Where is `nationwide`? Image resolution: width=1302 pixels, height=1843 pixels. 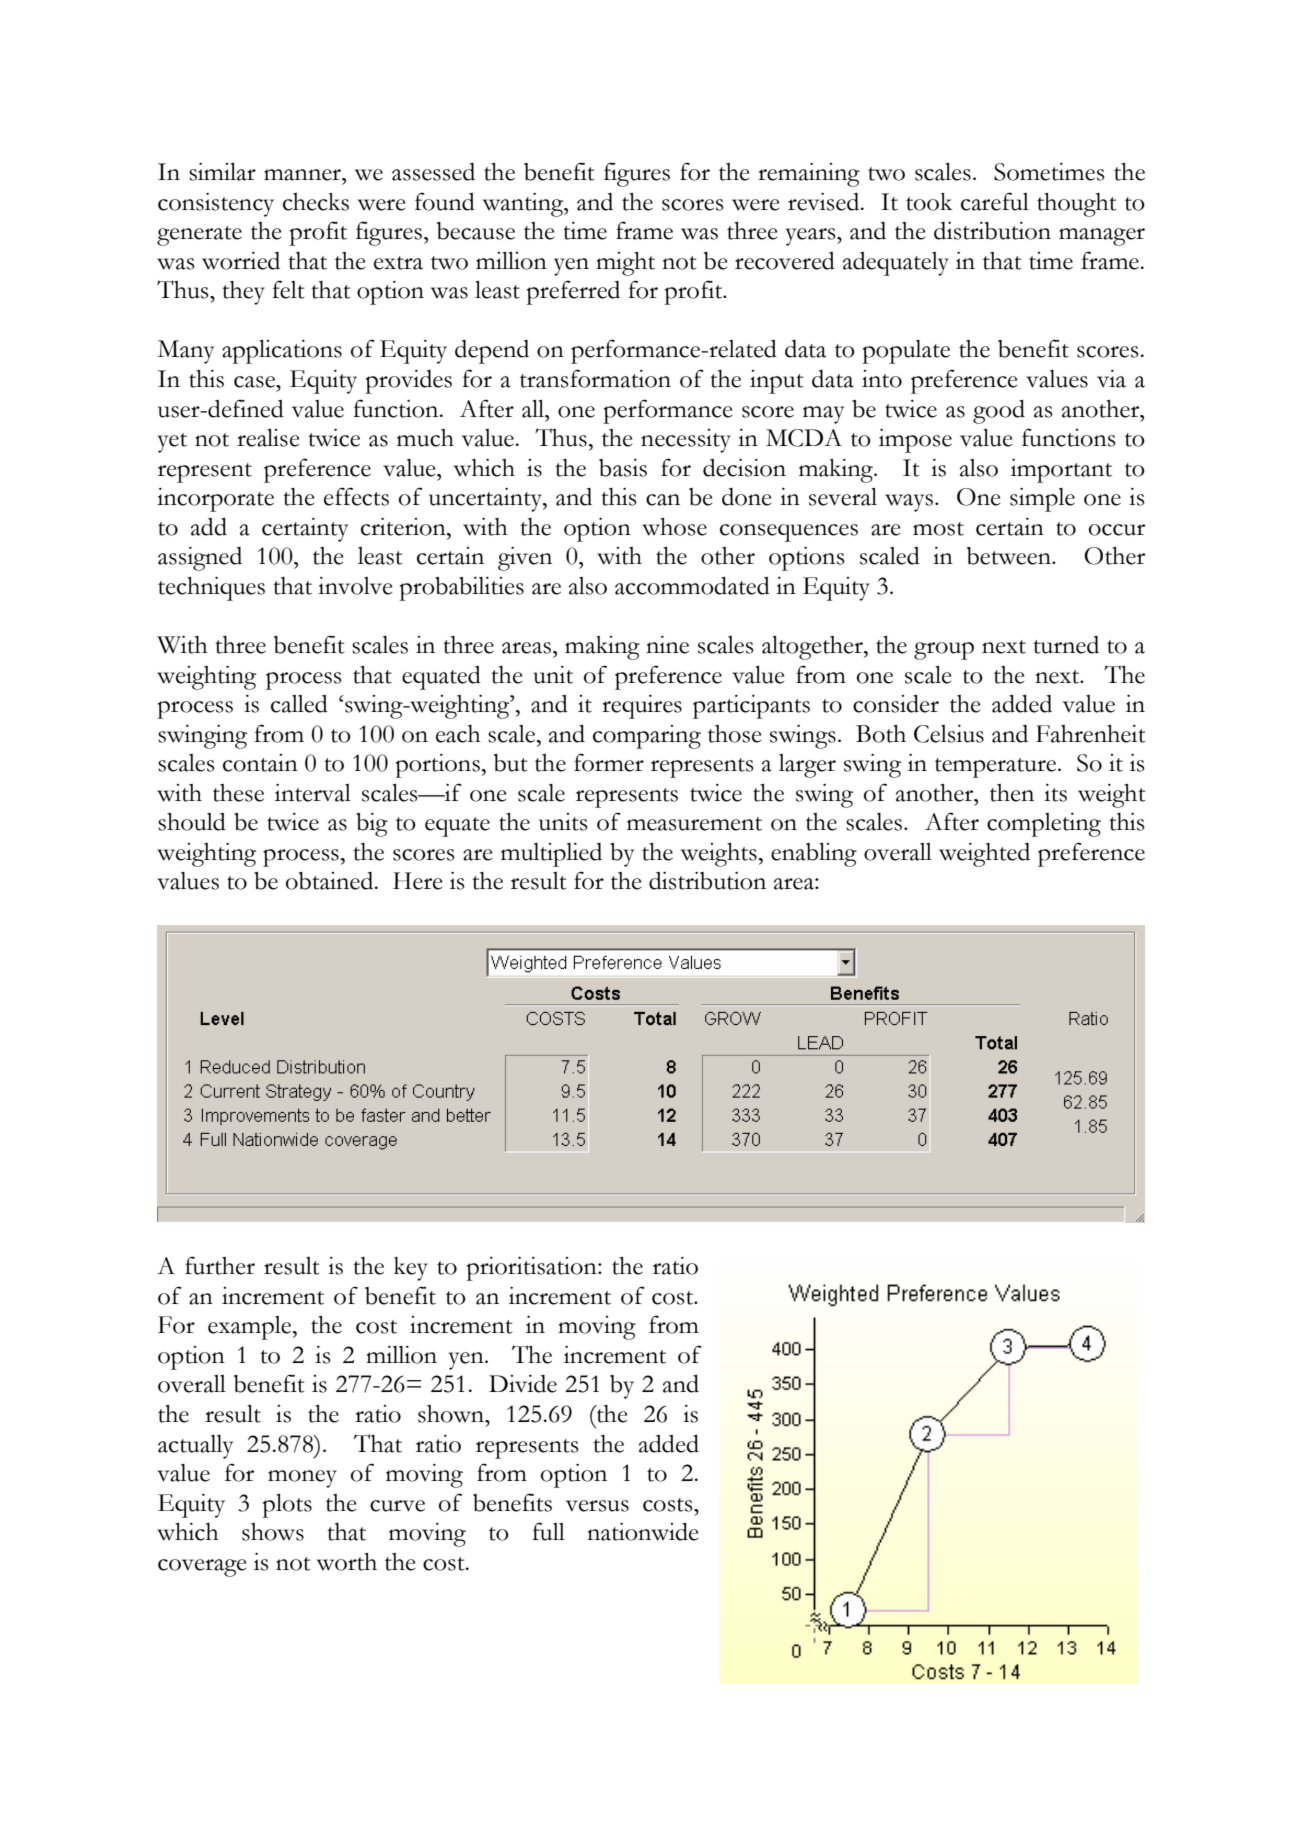 nationwide is located at coordinates (643, 1532).
